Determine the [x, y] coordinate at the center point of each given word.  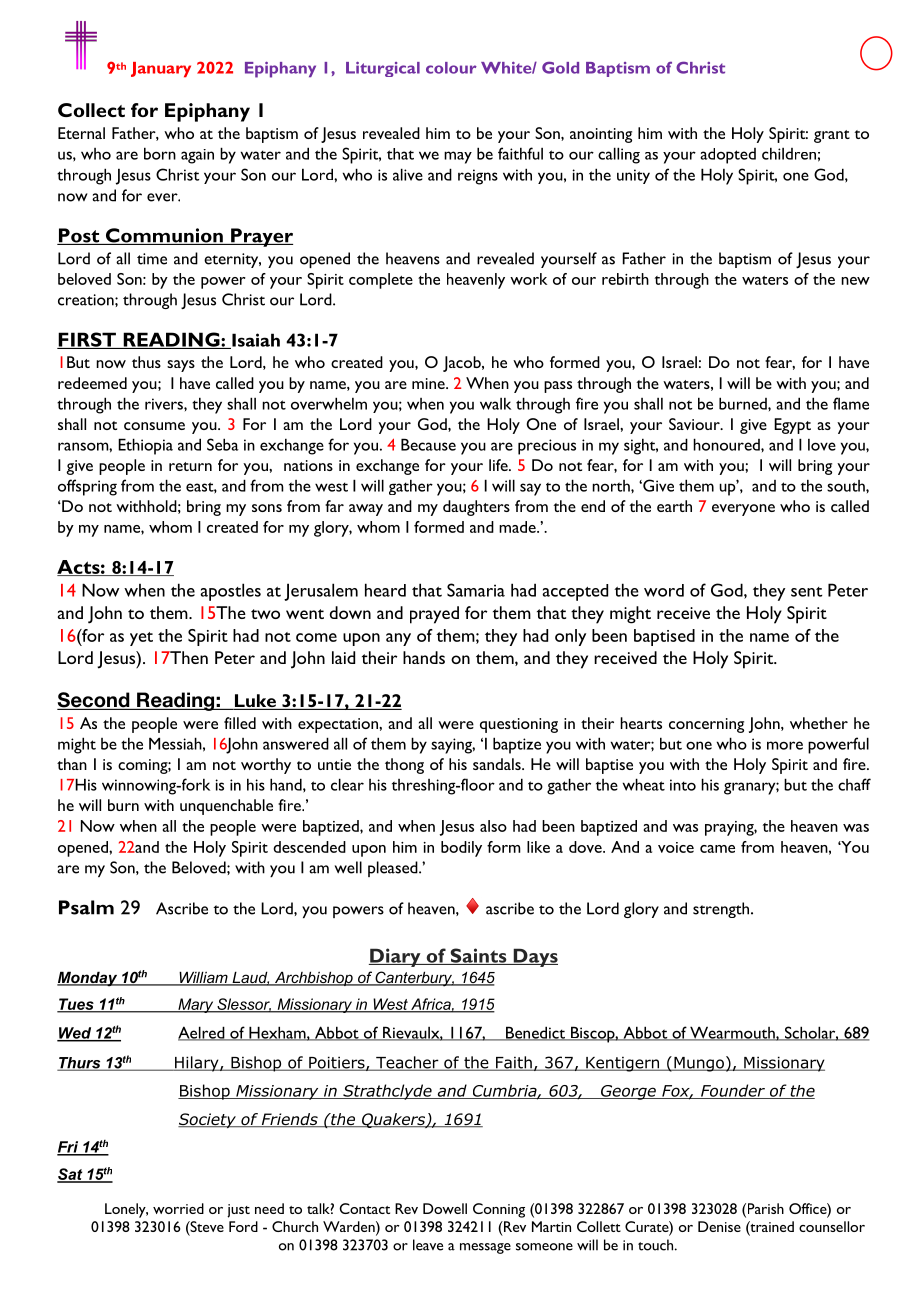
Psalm [86, 907]
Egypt [792, 426]
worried [178, 1208]
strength [722, 910]
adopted [728, 156]
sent [806, 592]
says [181, 366]
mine [429, 383]
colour [451, 68]
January [161, 70]
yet [141, 639]
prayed [434, 615]
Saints [478, 956]
